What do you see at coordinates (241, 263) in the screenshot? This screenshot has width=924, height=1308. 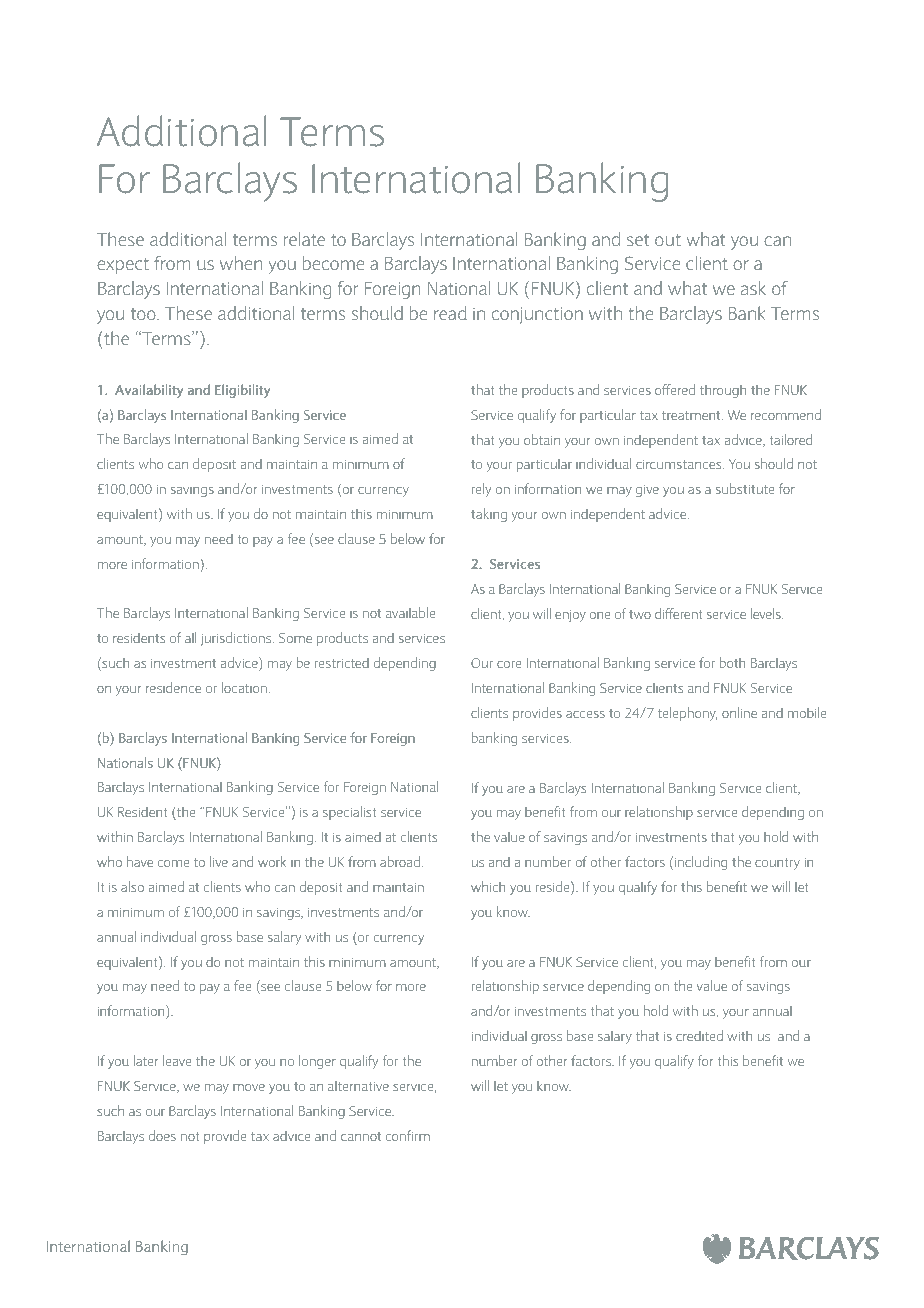 I see `when` at bounding box center [241, 263].
